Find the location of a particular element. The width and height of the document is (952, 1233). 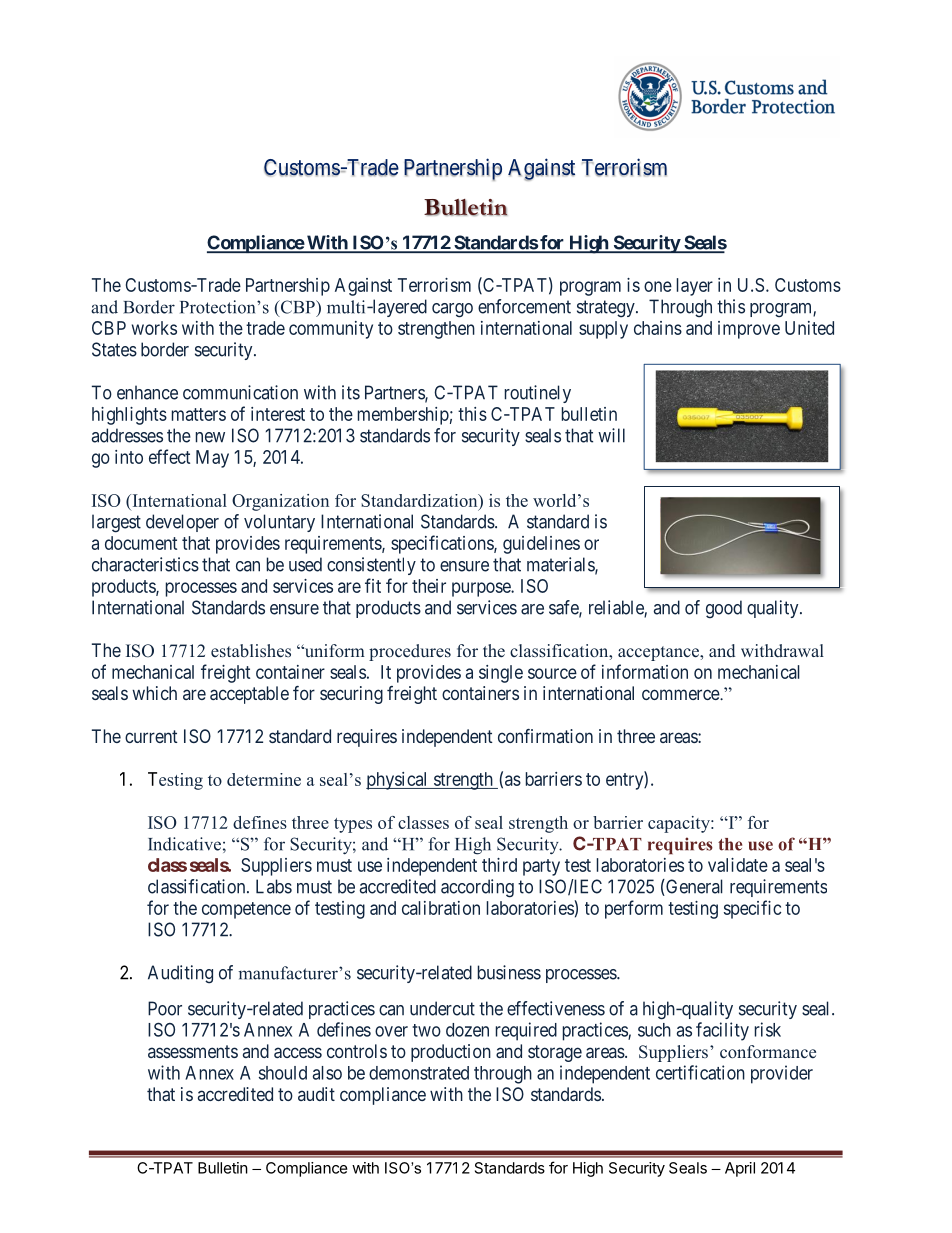

General is located at coordinates (693, 887).
